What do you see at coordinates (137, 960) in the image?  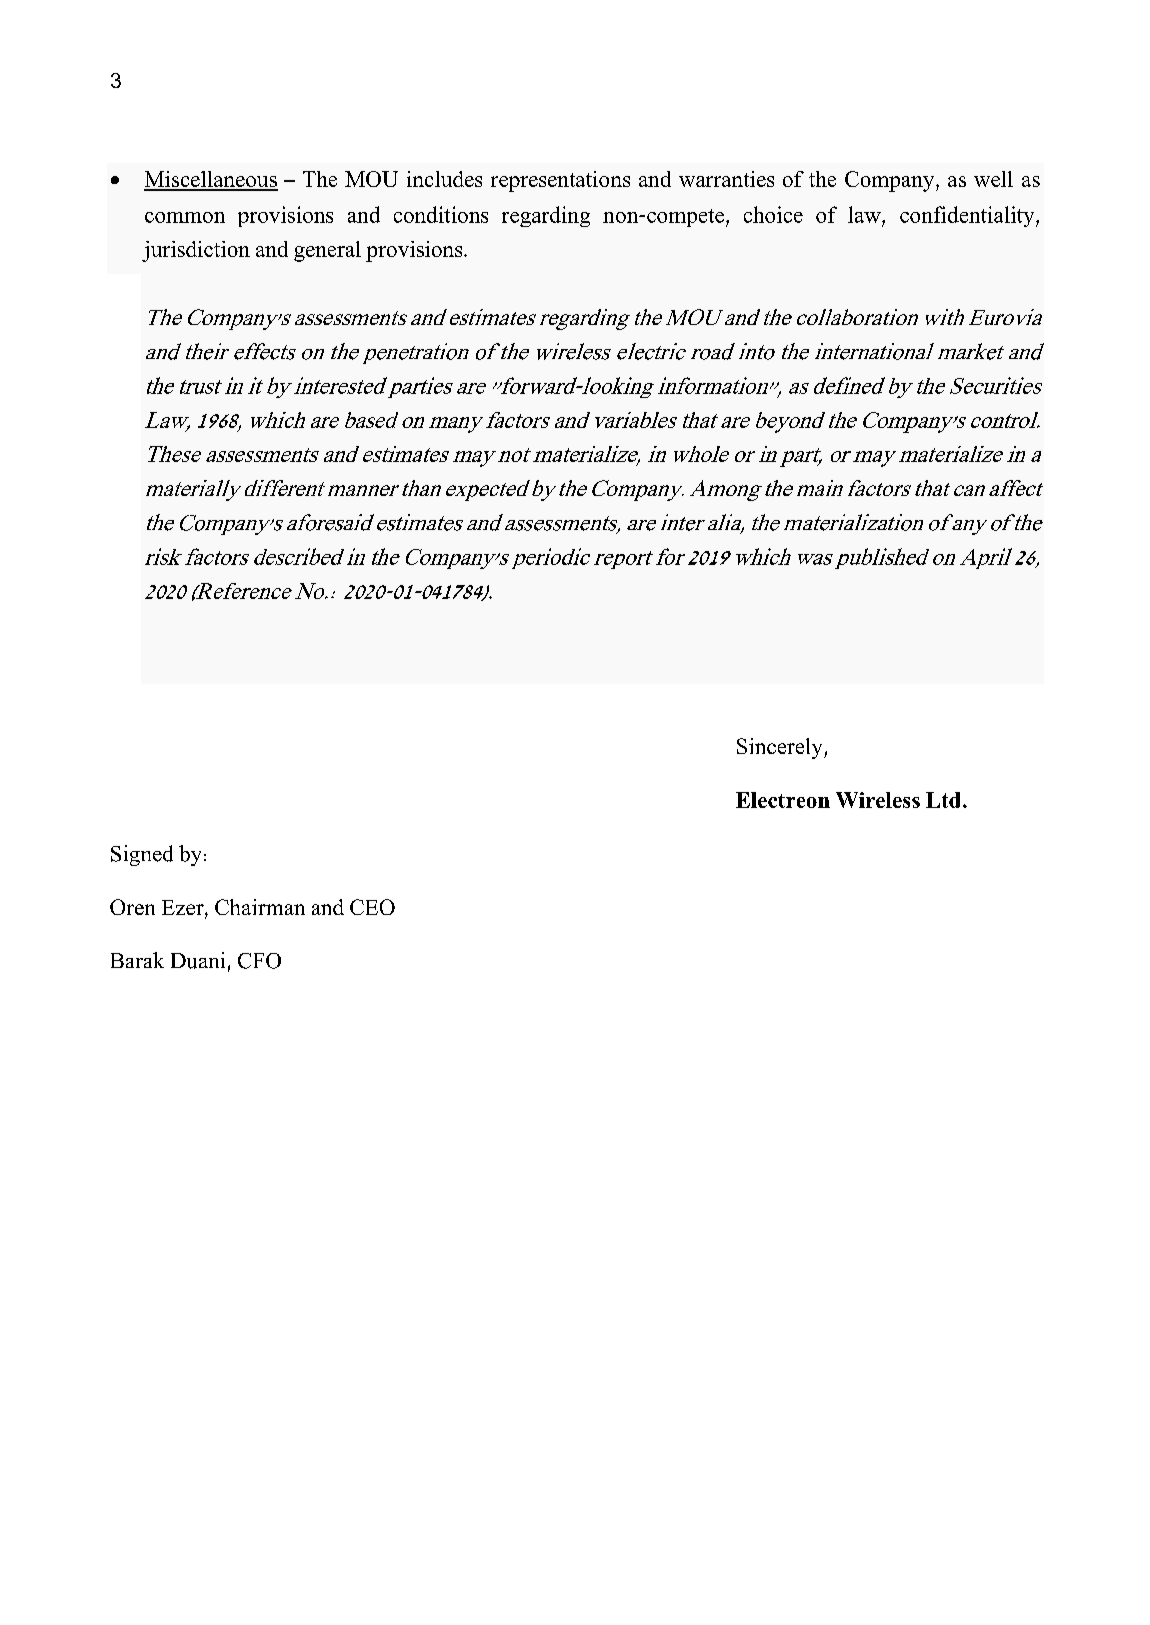 I see `Barak` at bounding box center [137, 960].
